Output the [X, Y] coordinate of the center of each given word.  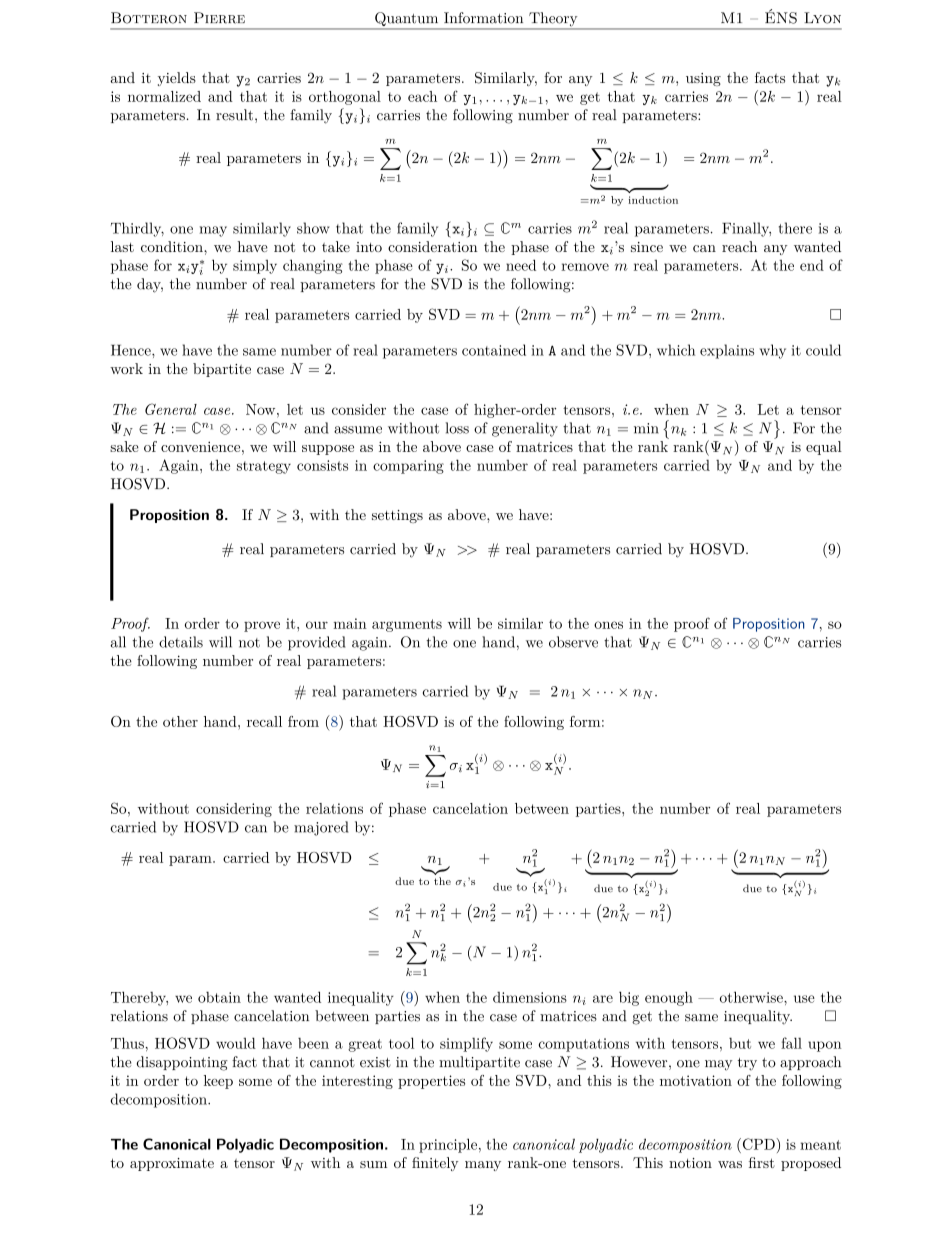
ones [608, 625]
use [804, 999]
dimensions [530, 997]
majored [321, 828]
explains [727, 351]
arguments [407, 625]
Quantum [407, 20]
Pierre [219, 18]
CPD [757, 1144]
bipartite [222, 370]
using [703, 79]
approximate [172, 1164]
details [181, 642]
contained [494, 350]
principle [448, 1145]
